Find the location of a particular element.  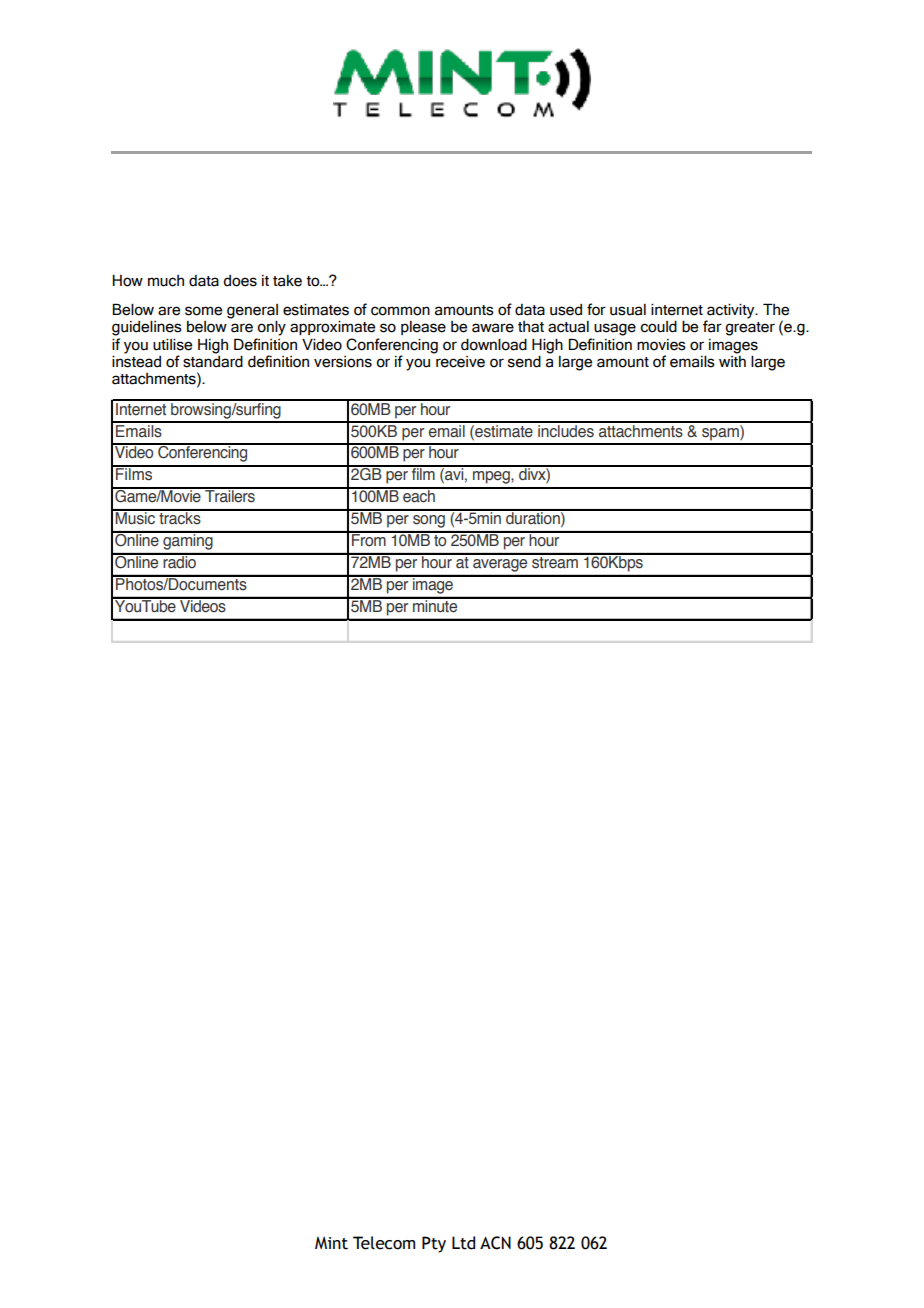

average is located at coordinates (500, 565).
